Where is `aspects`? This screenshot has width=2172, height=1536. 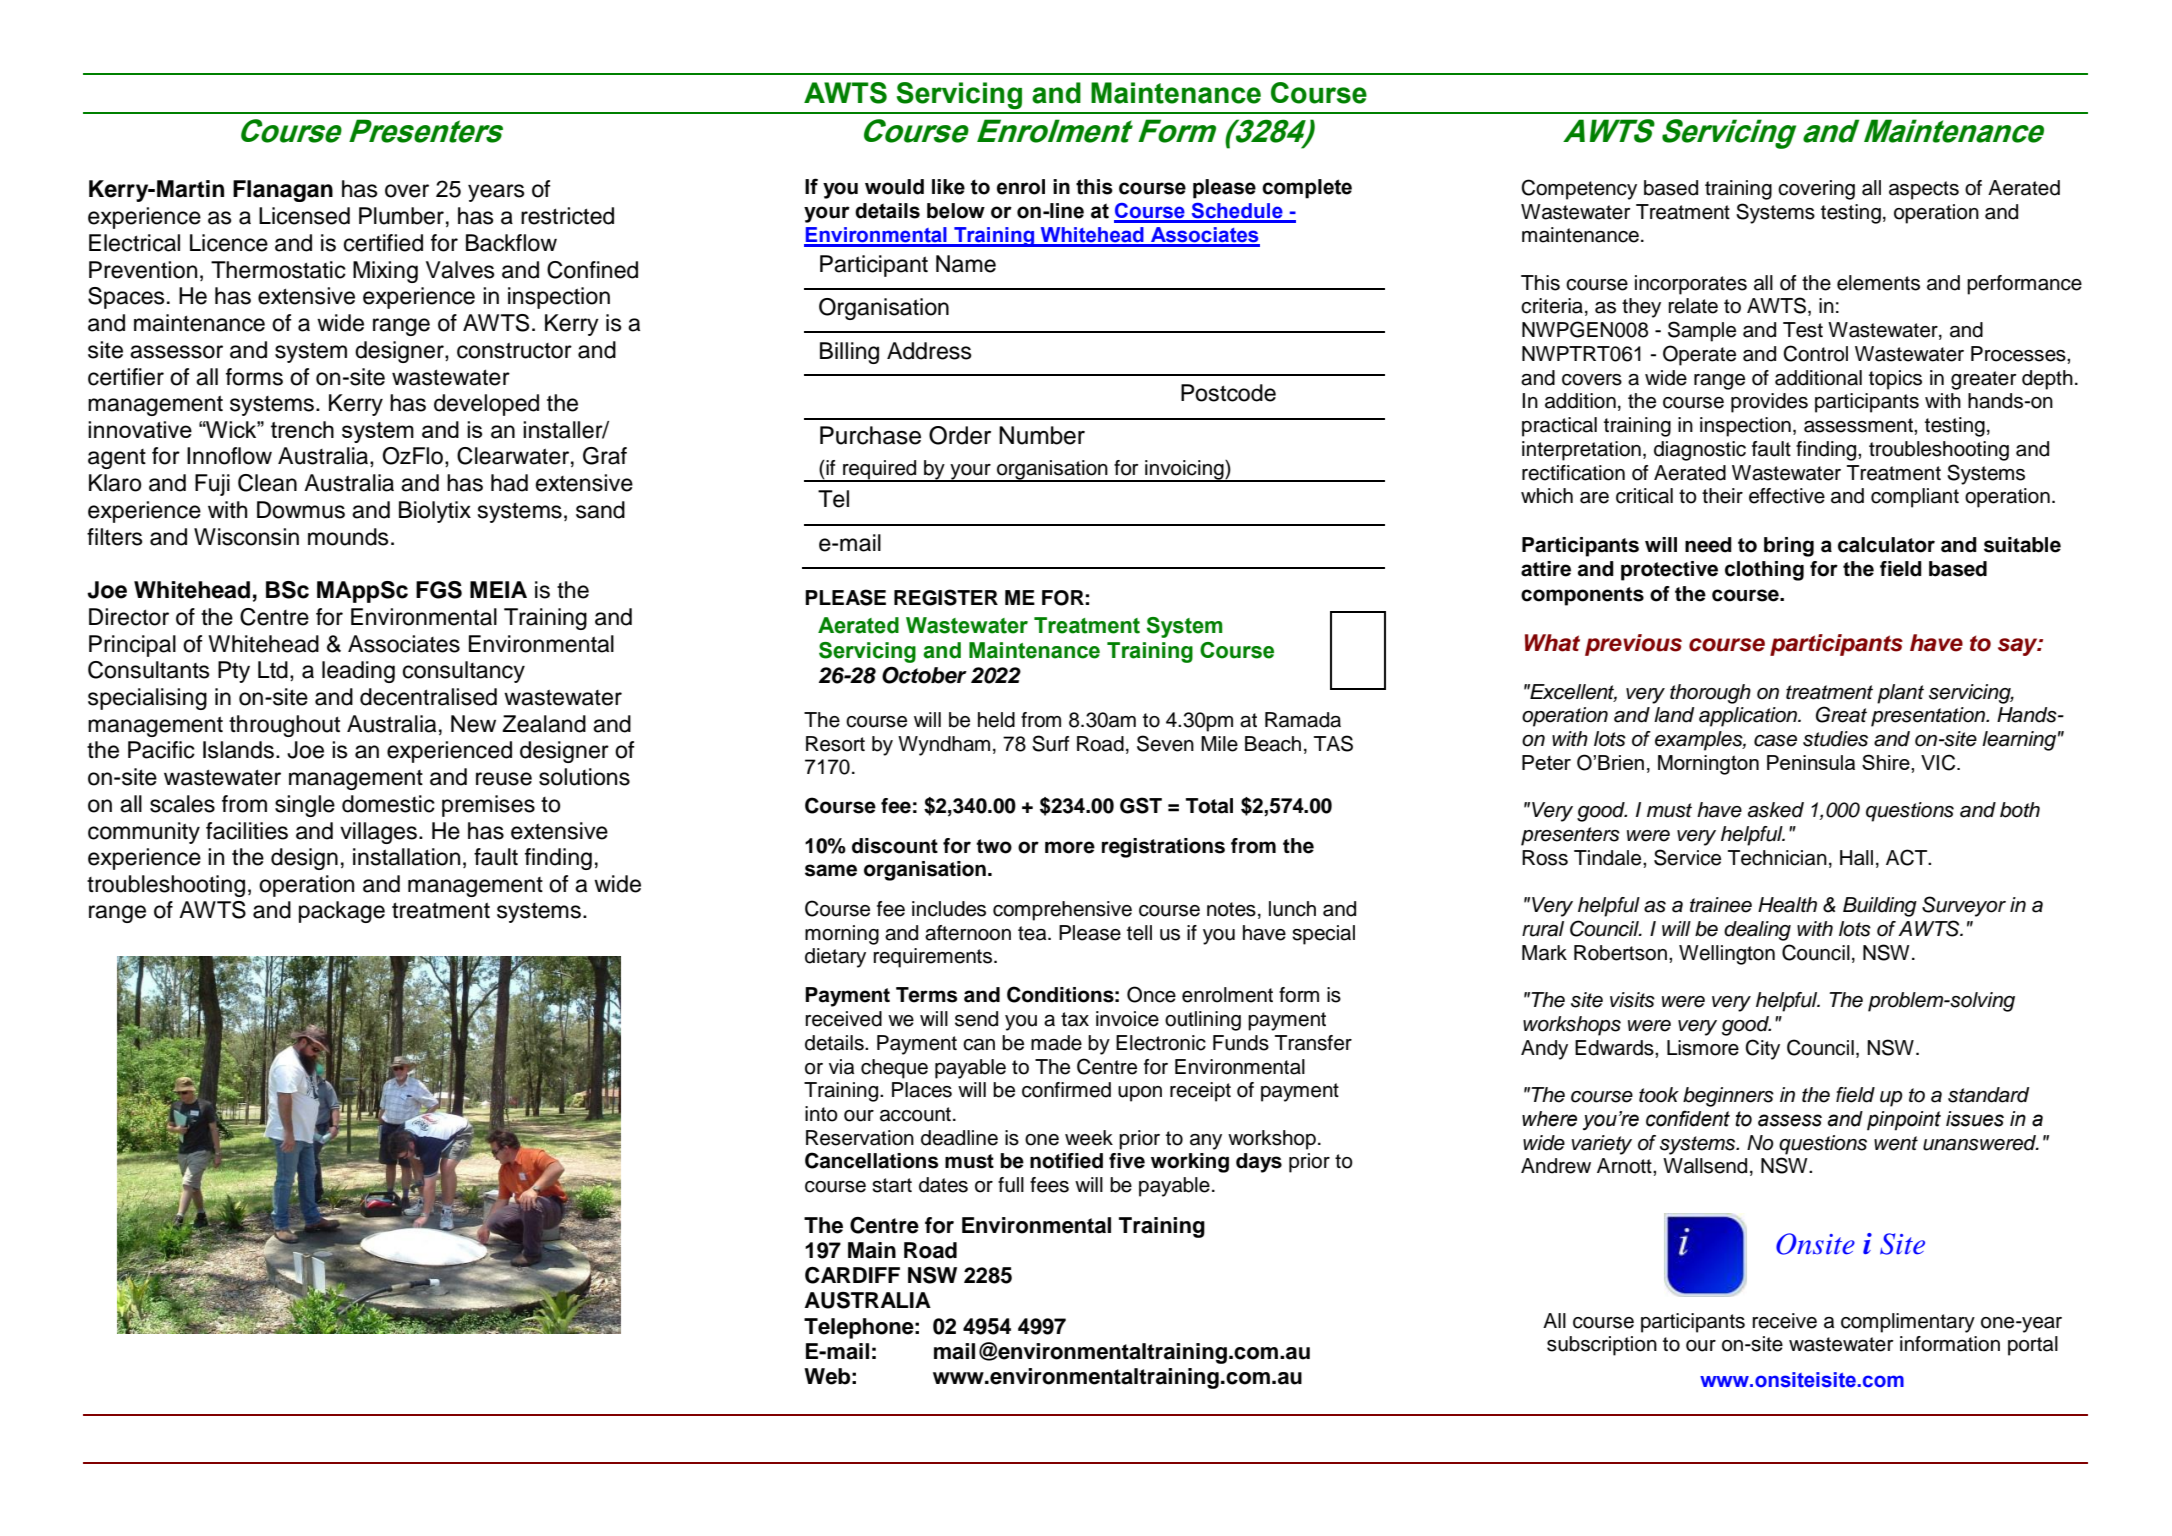
aspects is located at coordinates (1924, 190).
